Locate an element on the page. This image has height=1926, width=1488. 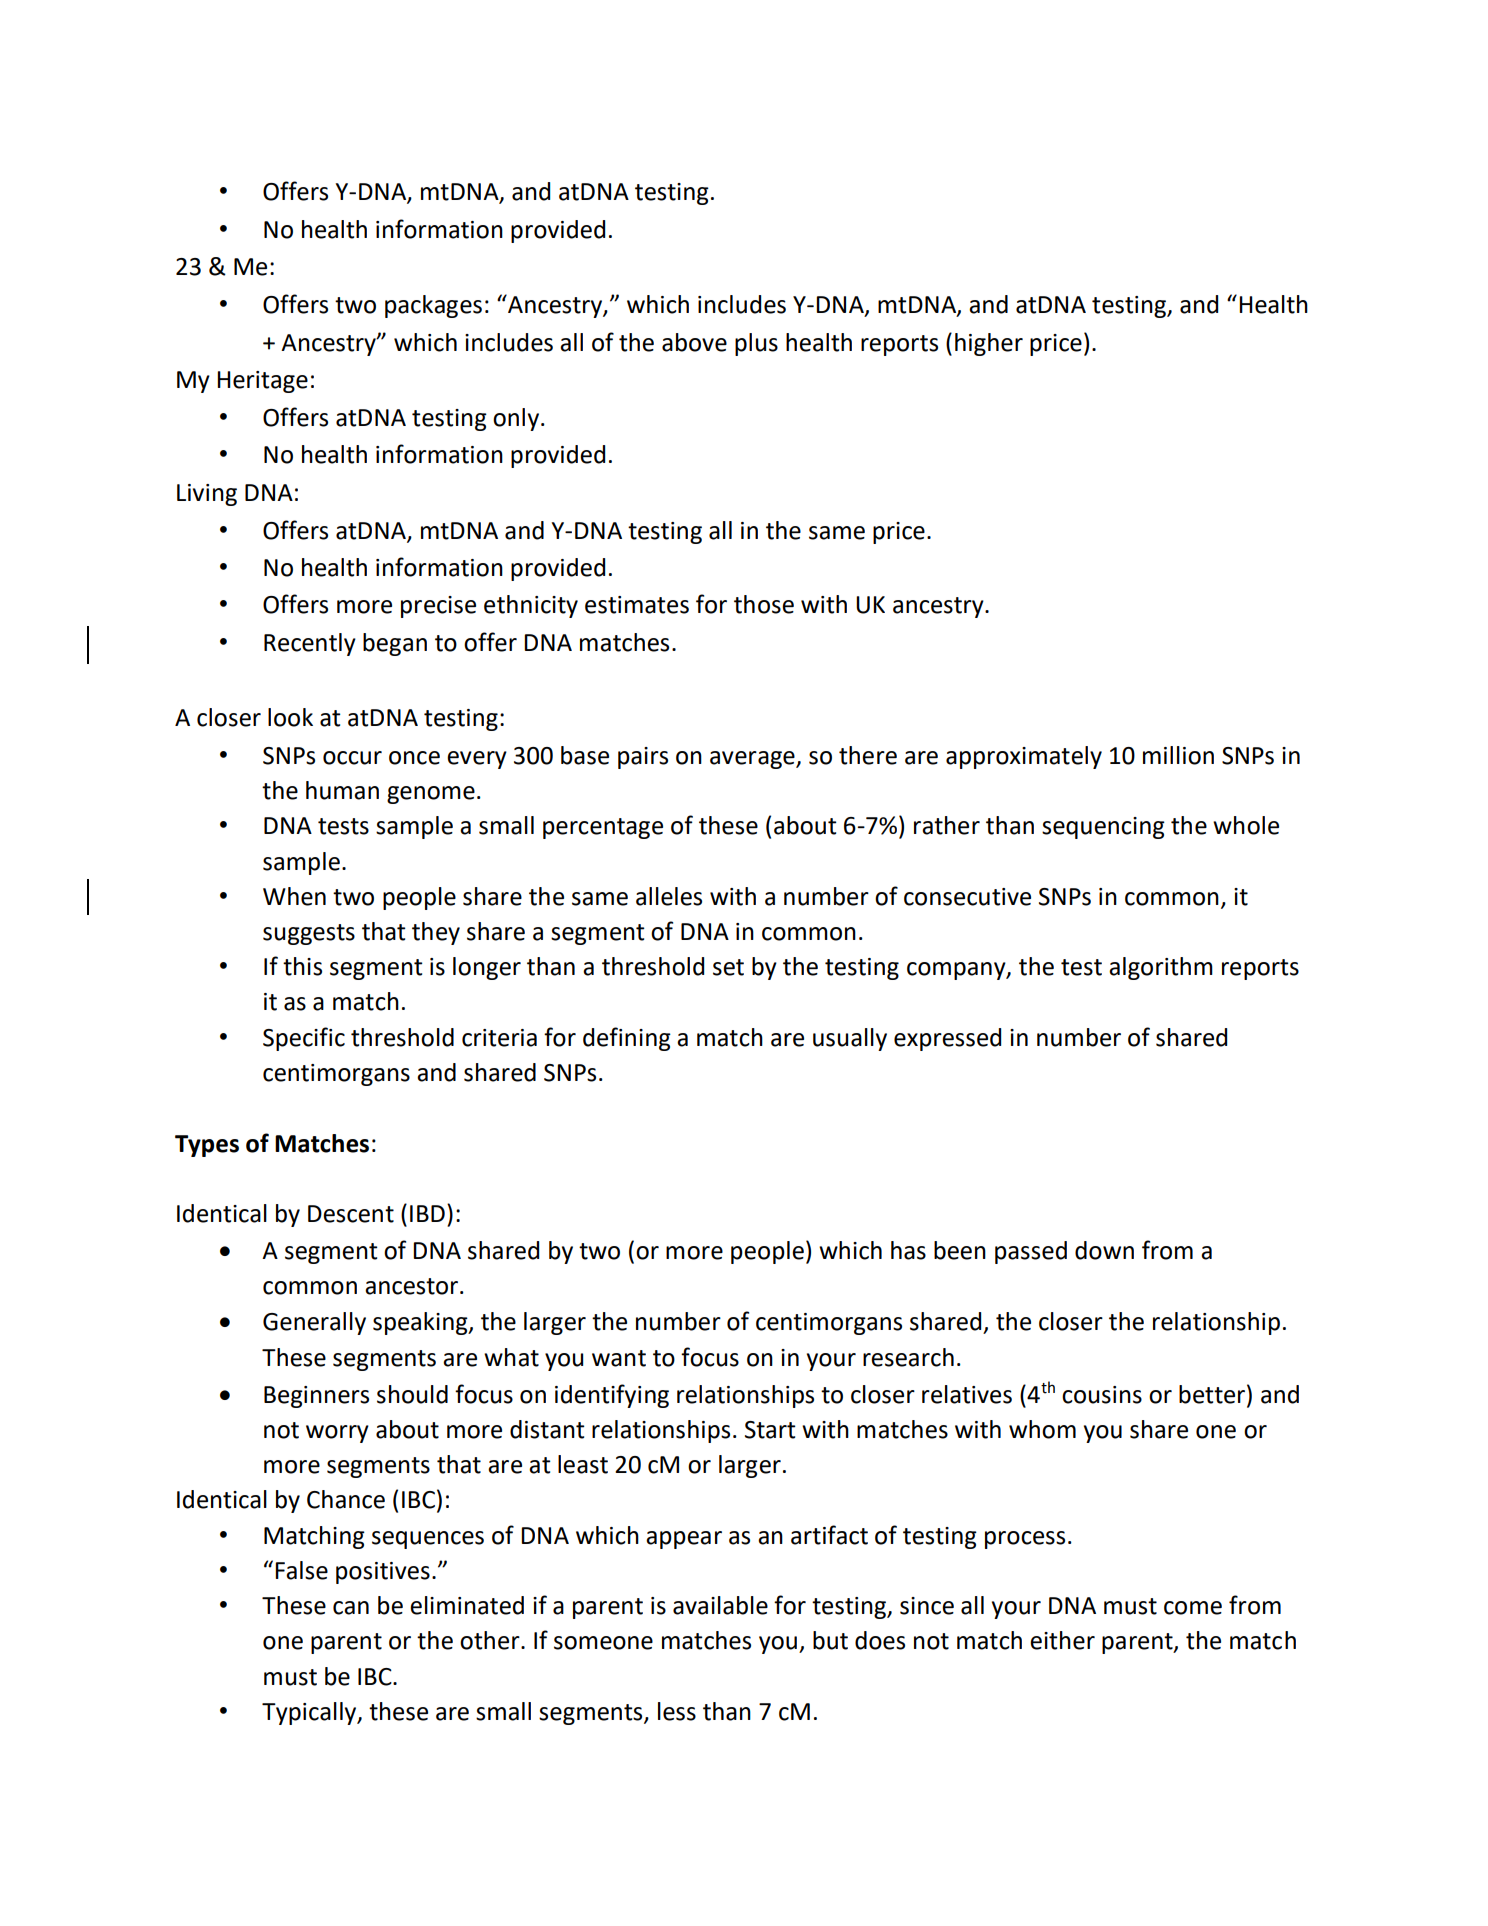
less is located at coordinates (677, 1711).
